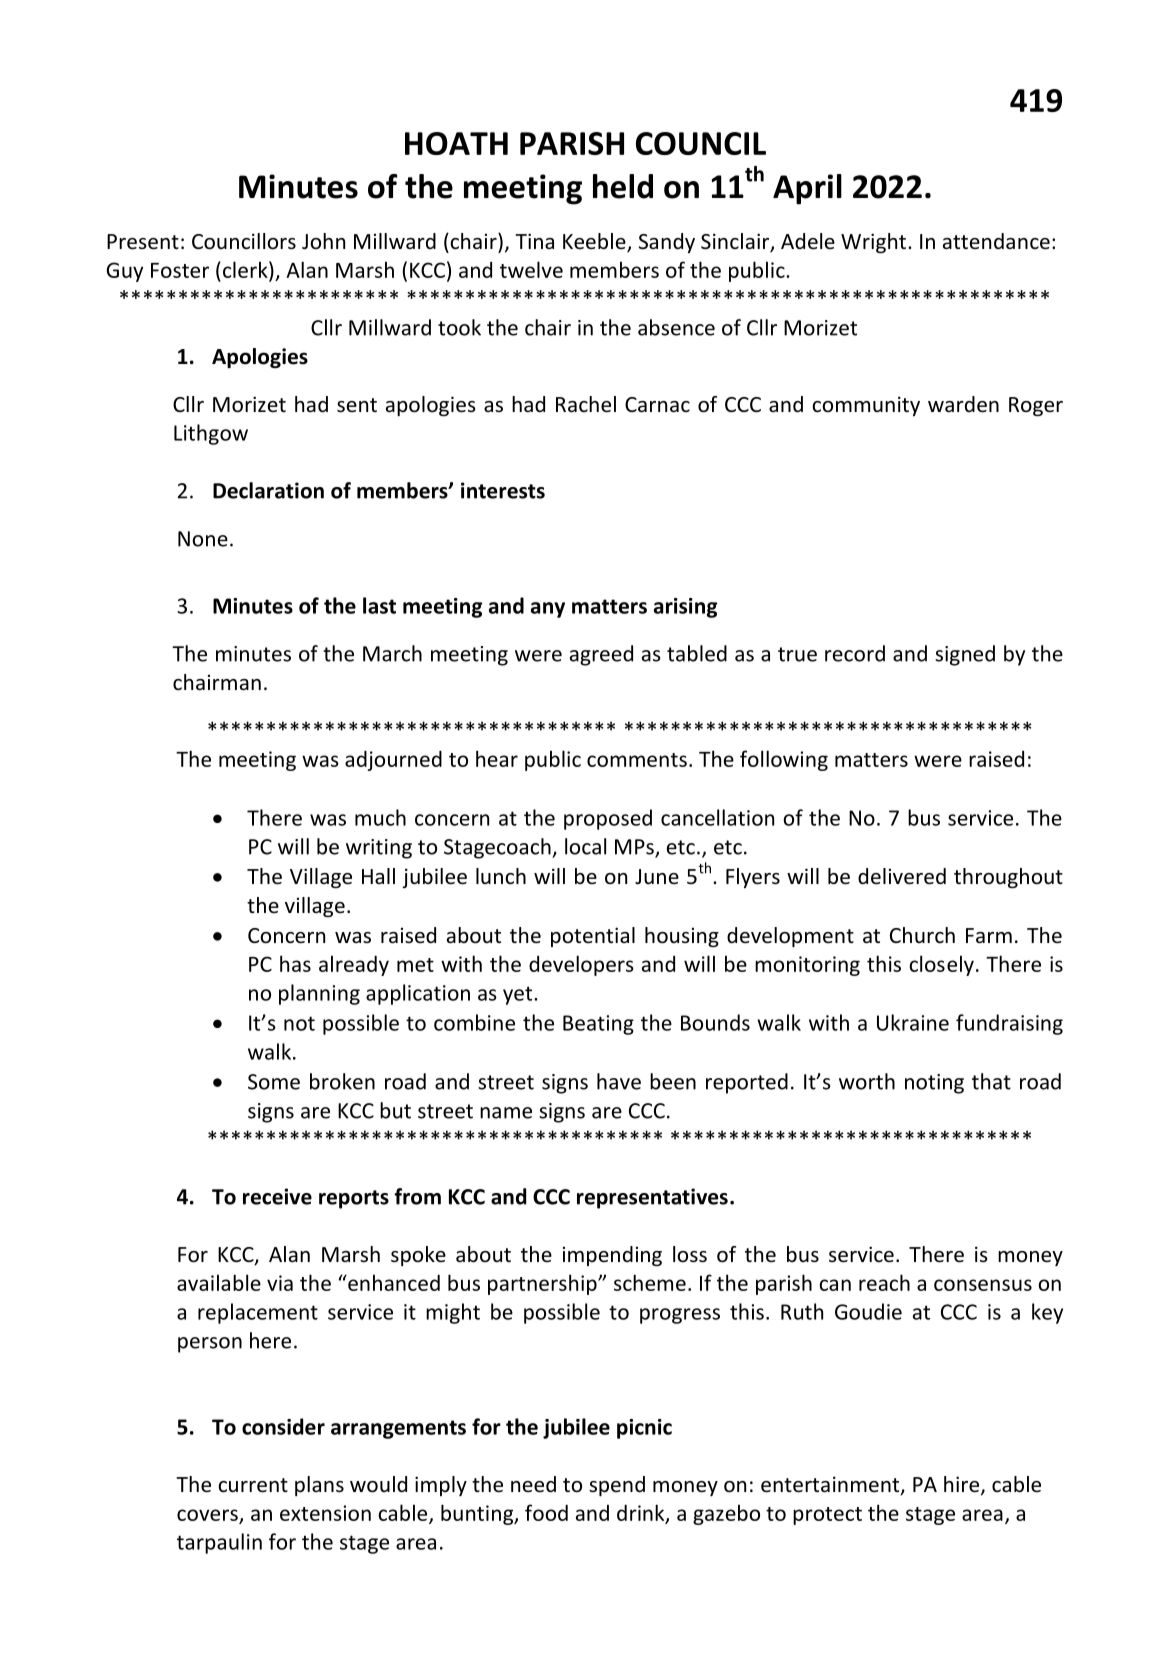 This screenshot has width=1169, height=1653. What do you see at coordinates (245, 269) in the screenshot?
I see `clerk` at bounding box center [245, 269].
